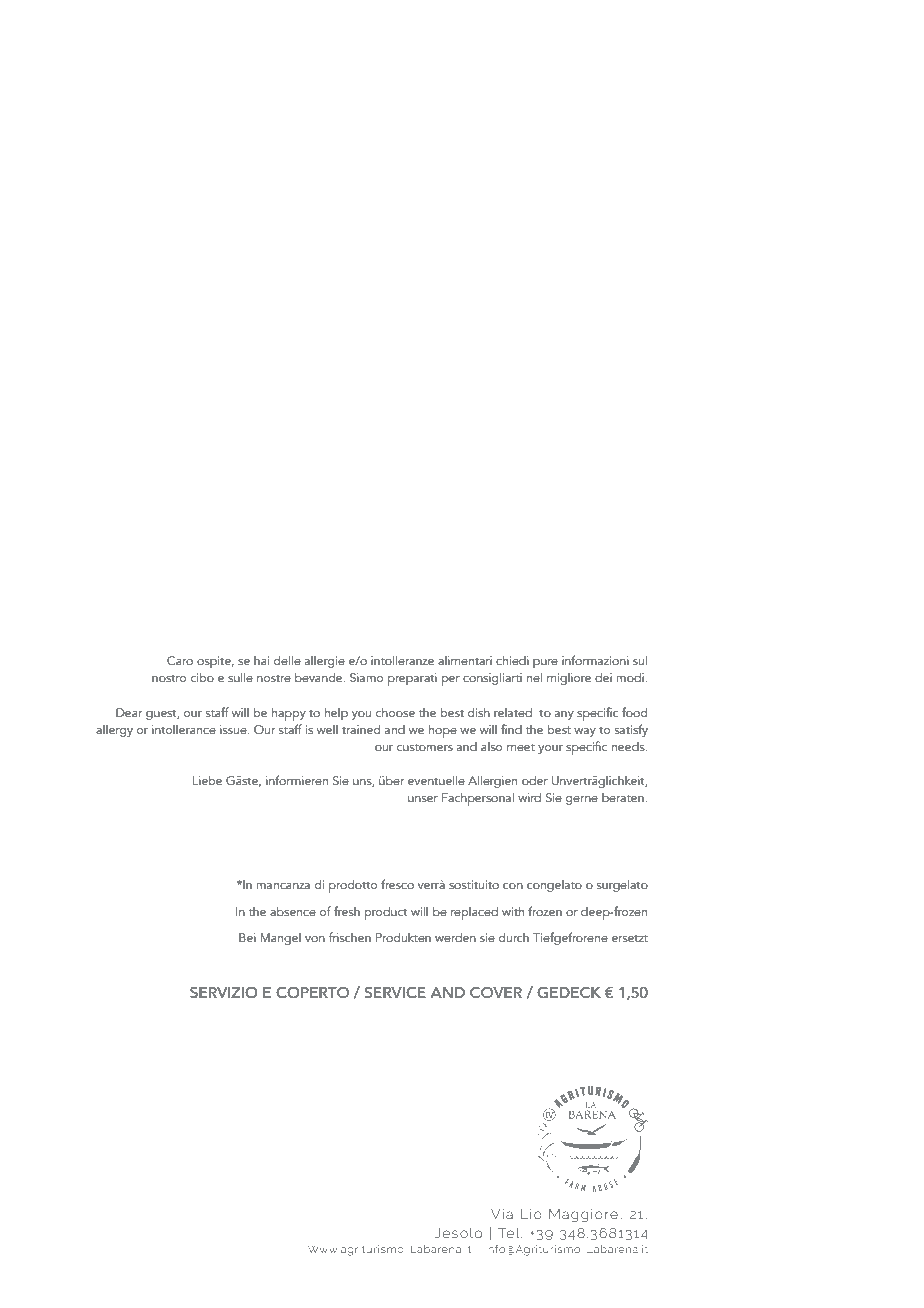  What do you see at coordinates (513, 937) in the screenshot?
I see `durch` at bounding box center [513, 937].
